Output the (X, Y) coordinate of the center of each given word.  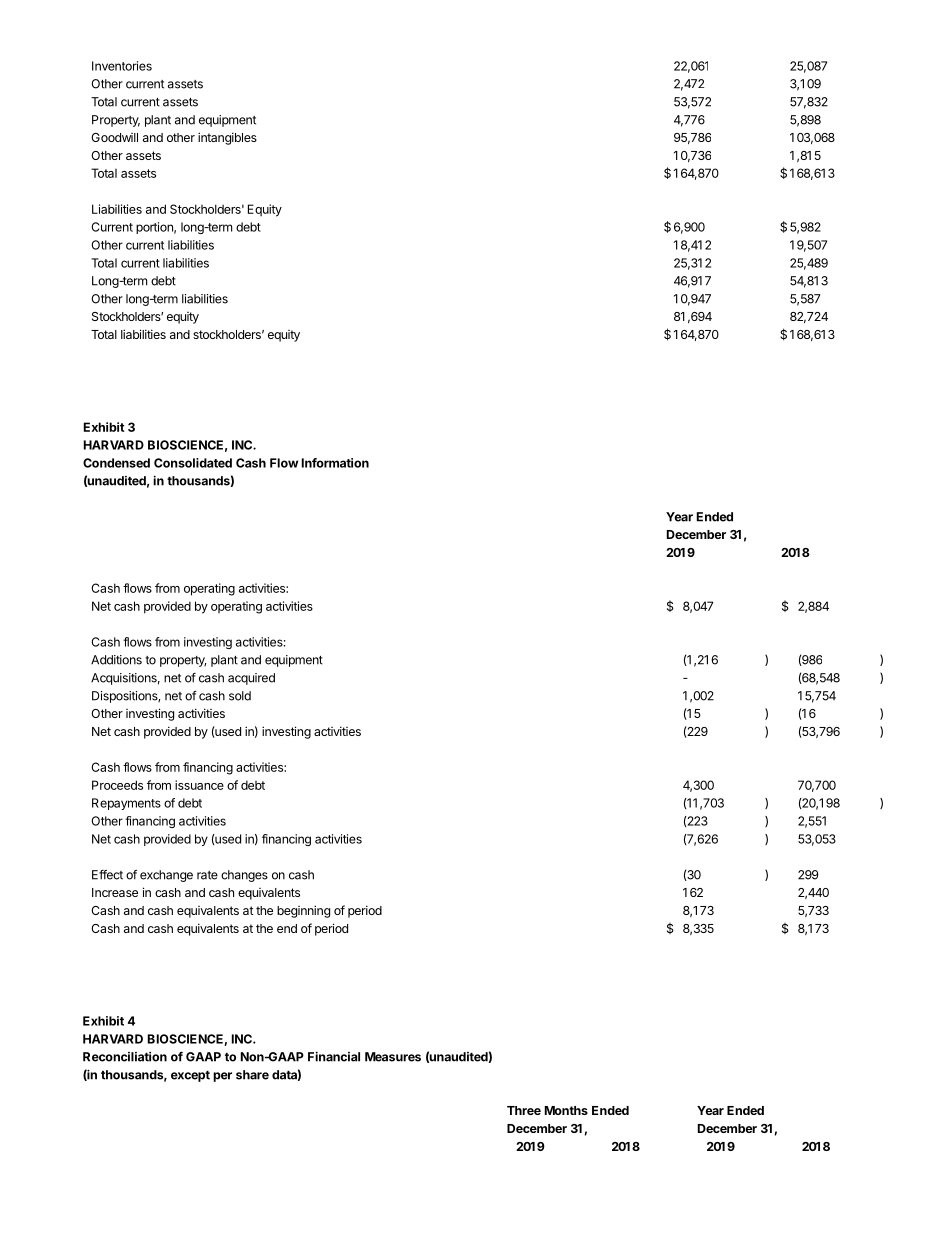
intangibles (227, 138)
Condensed (116, 463)
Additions (116, 660)
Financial (334, 1056)
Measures (393, 1057)
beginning (303, 911)
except (190, 1076)
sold (240, 696)
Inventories (122, 66)
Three (524, 1110)
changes (244, 876)
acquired (251, 679)
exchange (166, 876)
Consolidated (193, 463)
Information (335, 463)
